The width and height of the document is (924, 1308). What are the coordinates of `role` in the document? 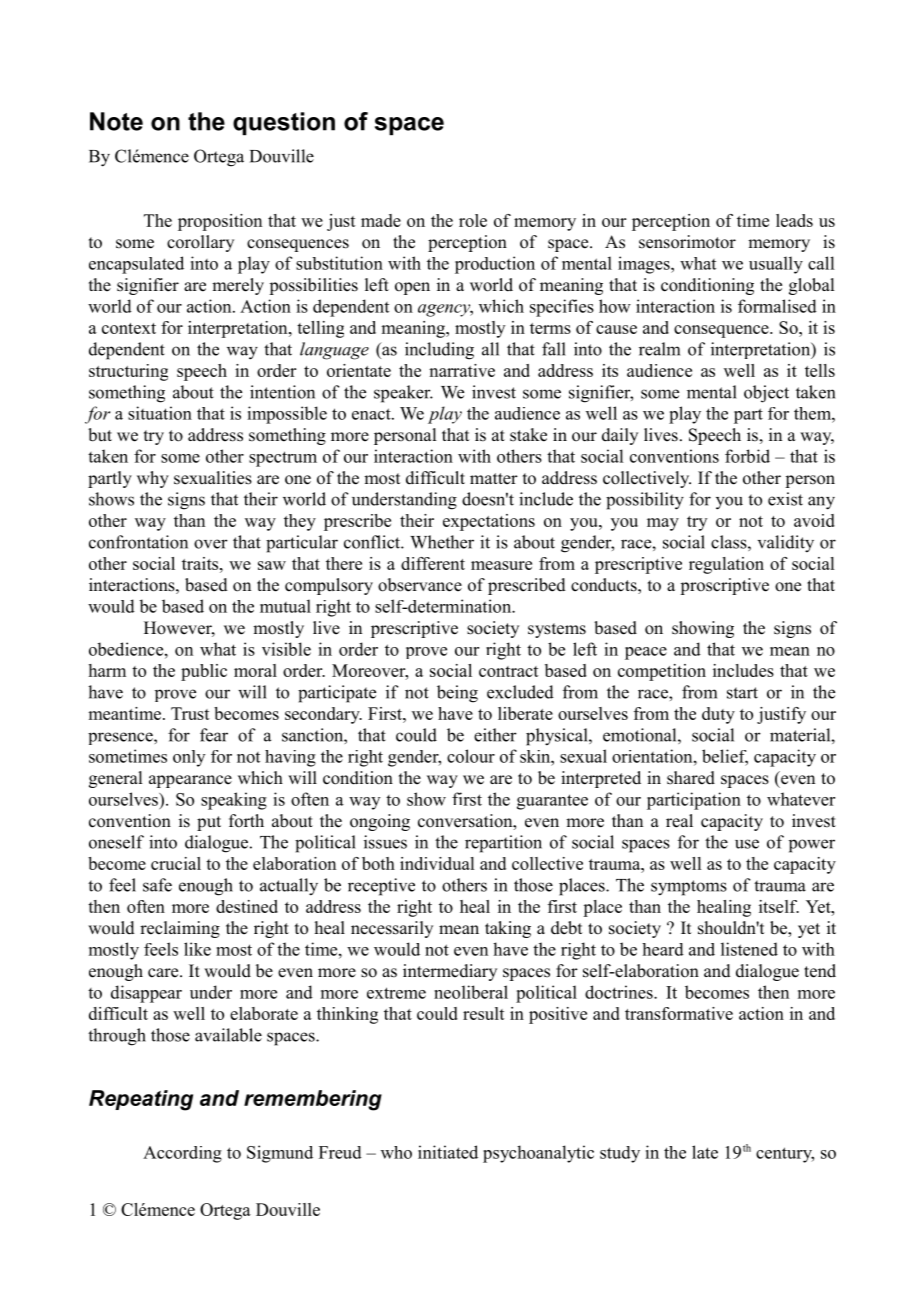 It's located at (473, 220).
